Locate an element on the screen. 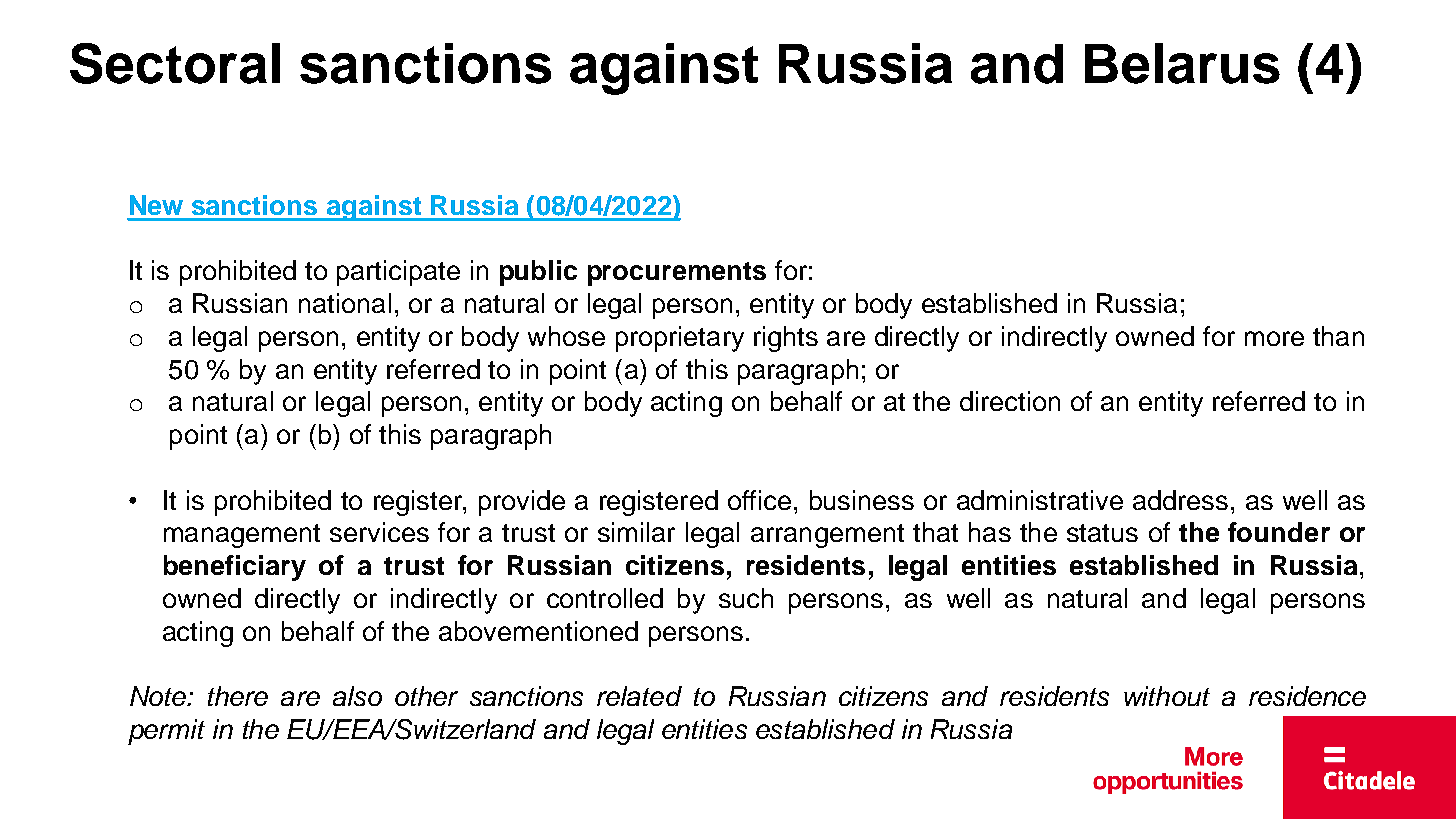 Image resolution: width=1456 pixels, height=819 pixels. founder is located at coordinates (1279, 532).
